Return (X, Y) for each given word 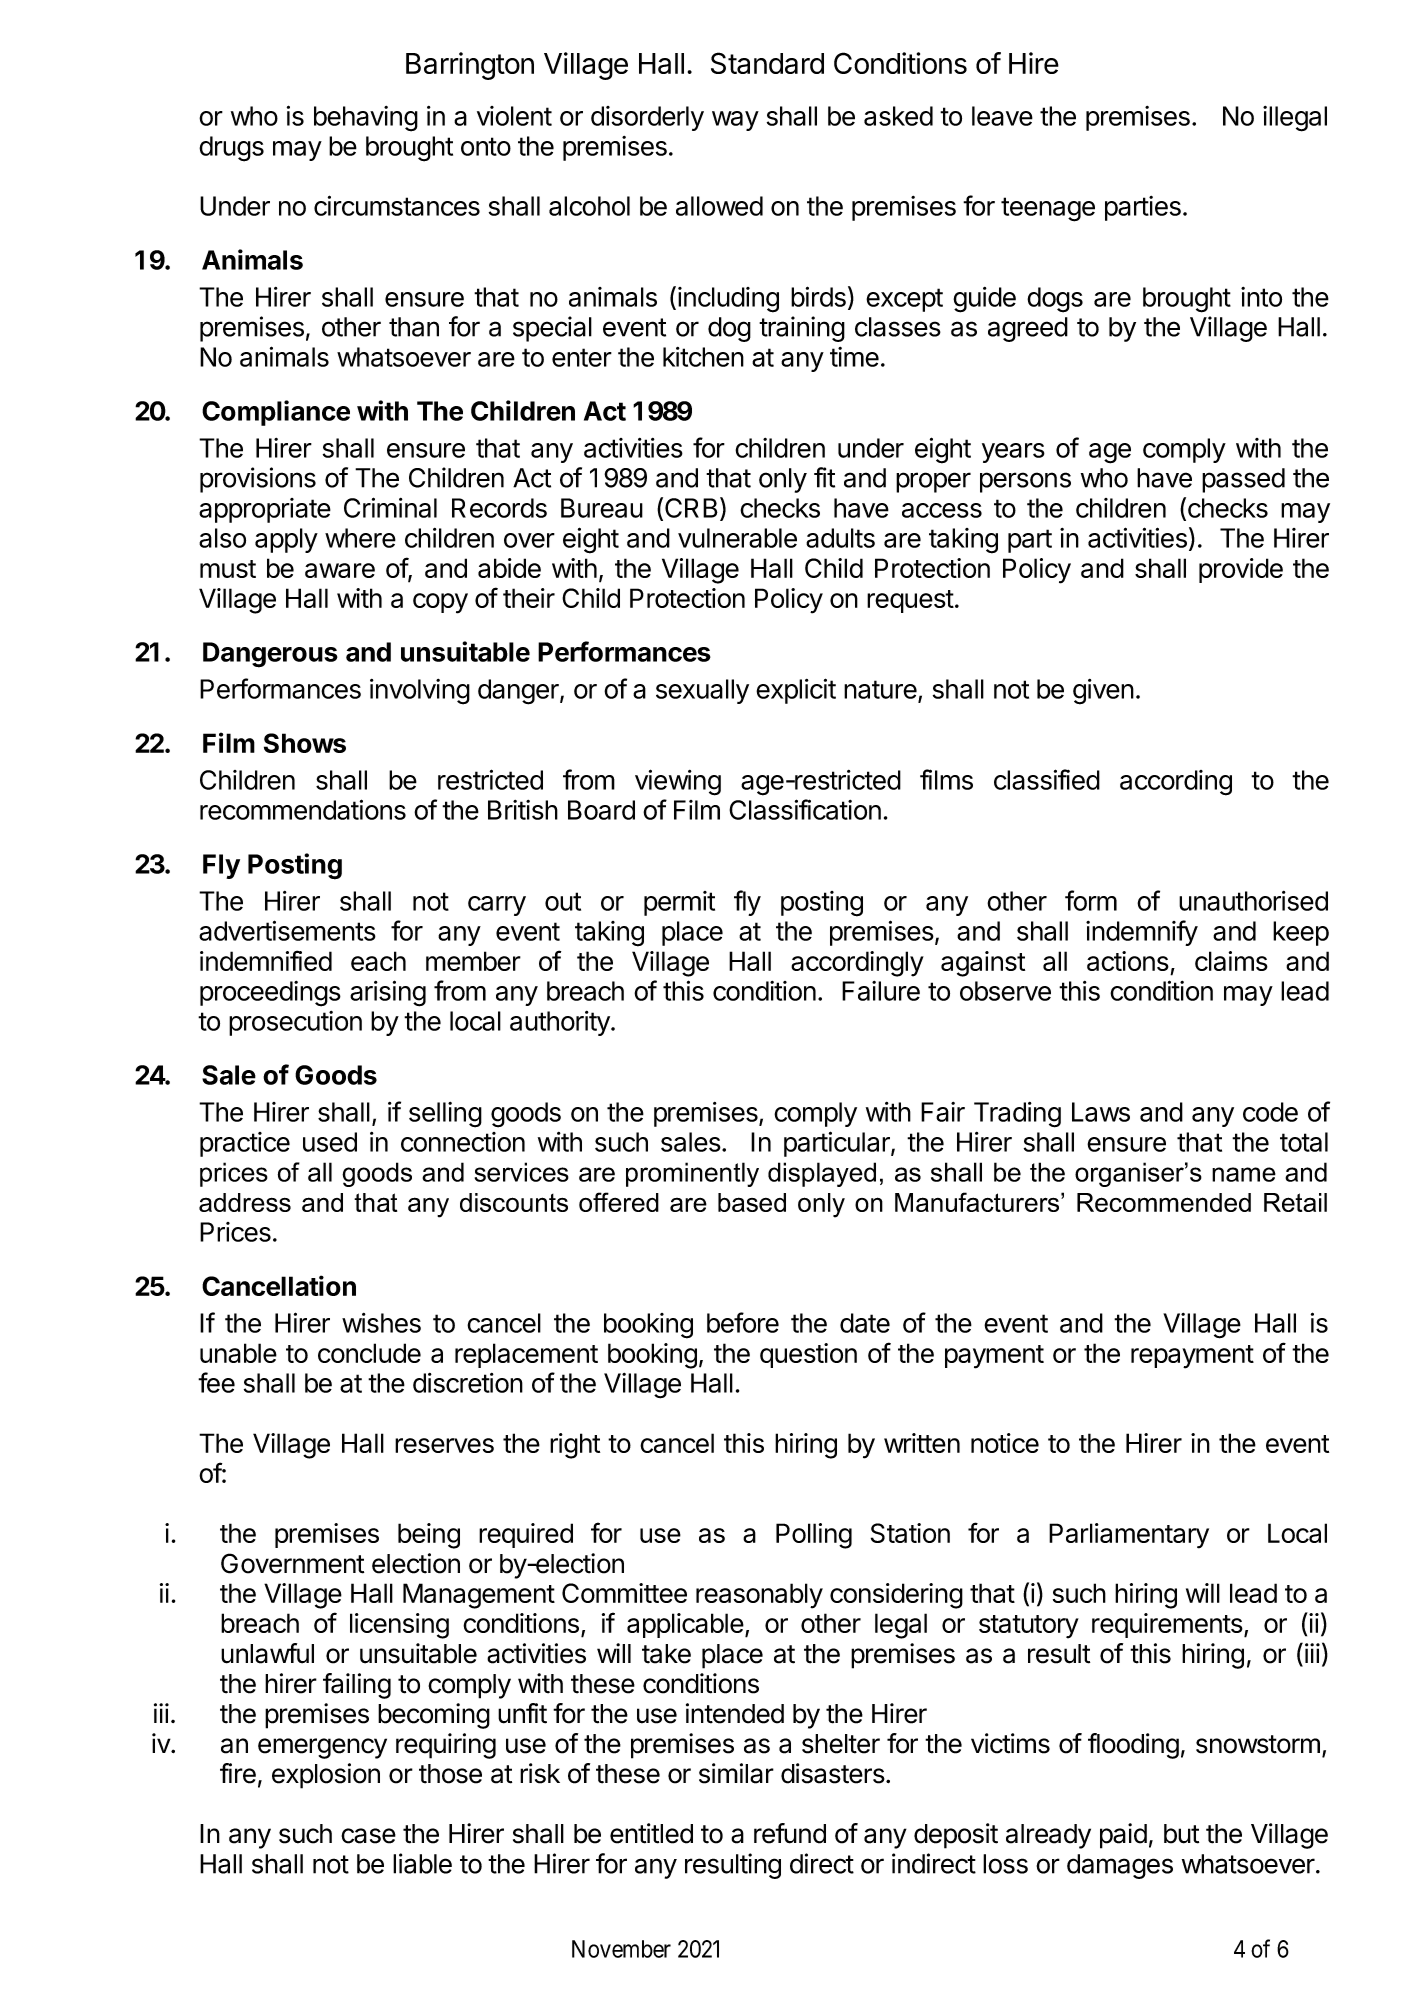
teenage (1048, 209)
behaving (366, 119)
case (368, 1836)
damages (1120, 1866)
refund (790, 1833)
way (735, 121)
